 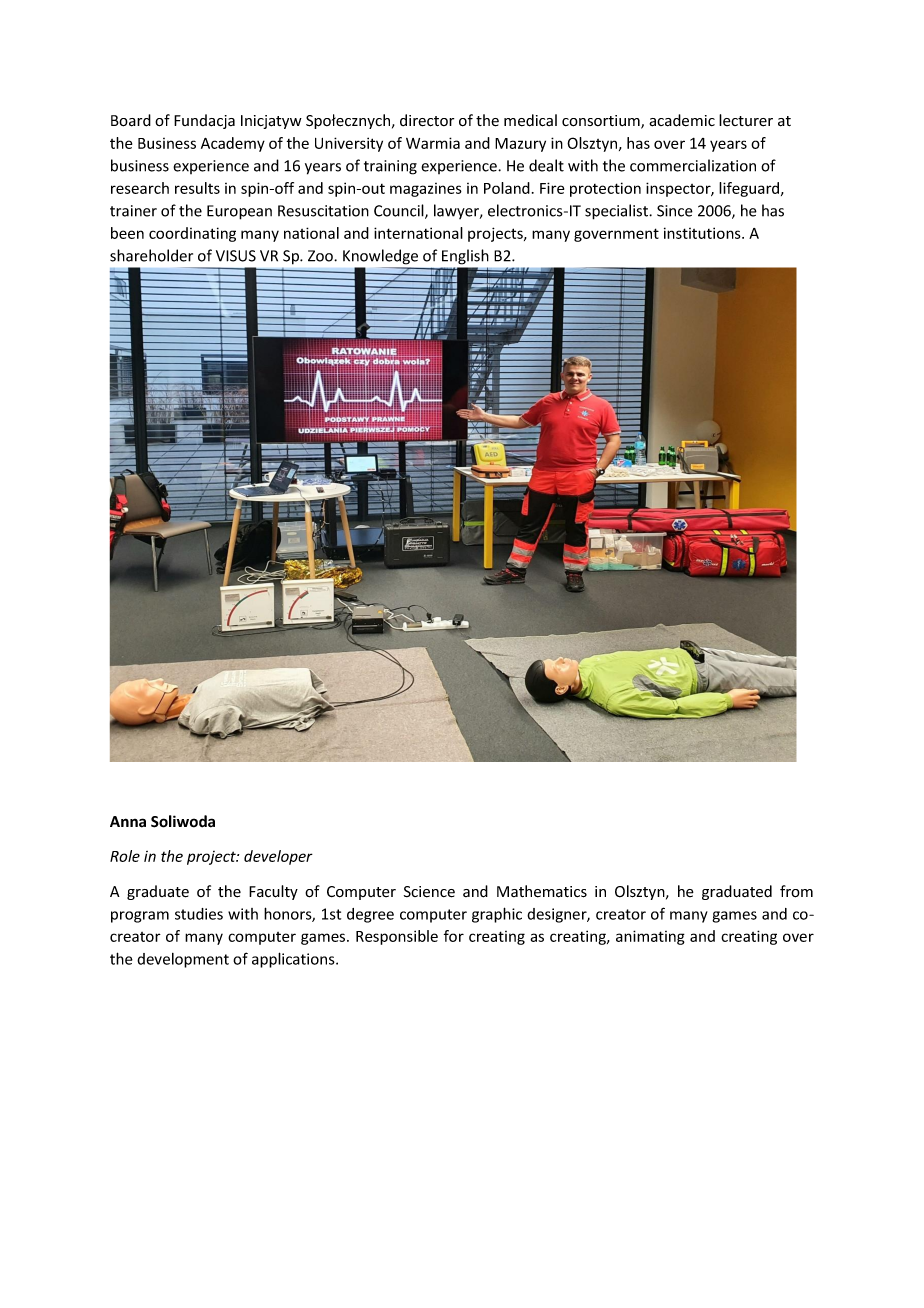 What do you see at coordinates (236, 256) in the image?
I see `VISUS` at bounding box center [236, 256].
